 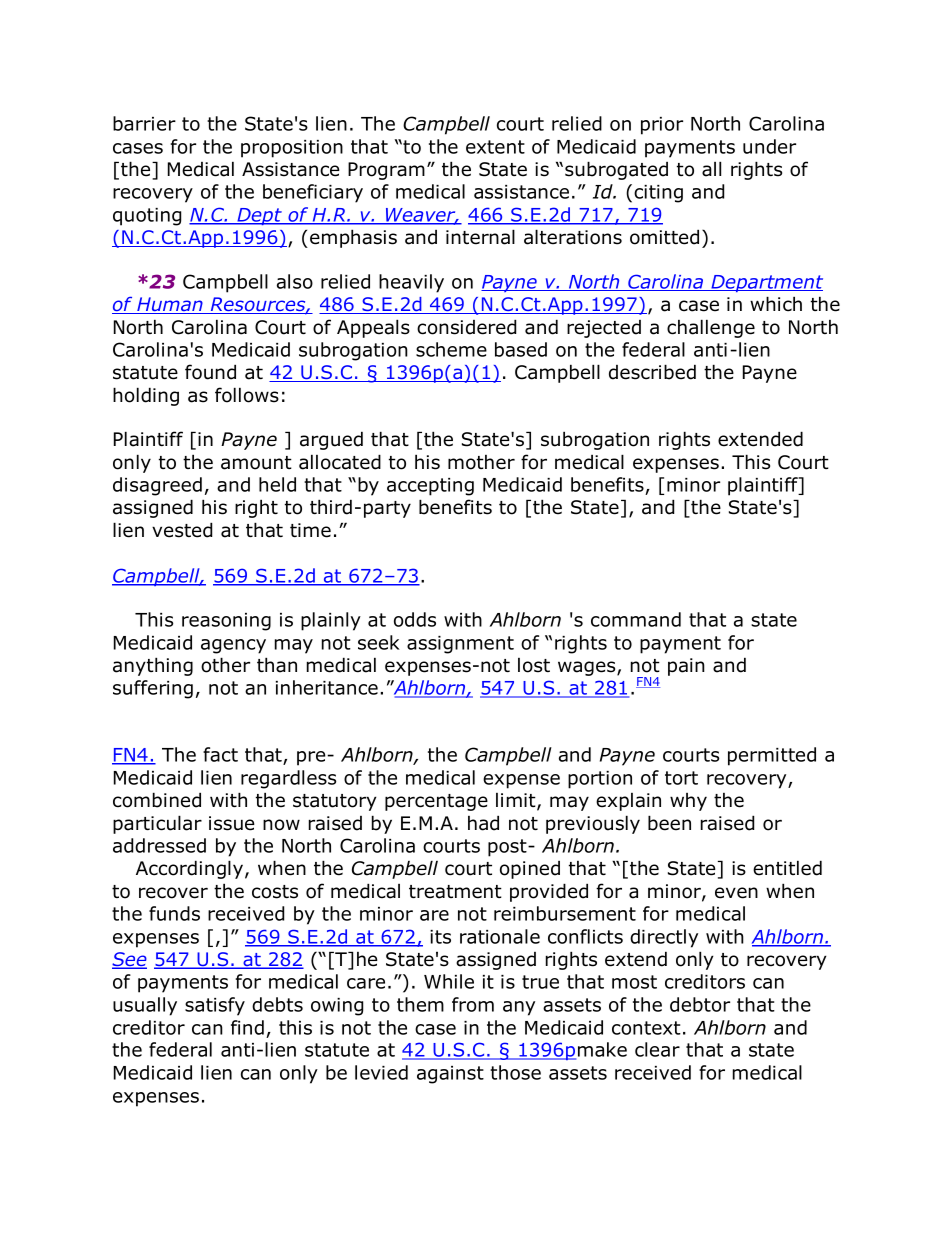 I want to click on reasoning, so click(x=226, y=622).
